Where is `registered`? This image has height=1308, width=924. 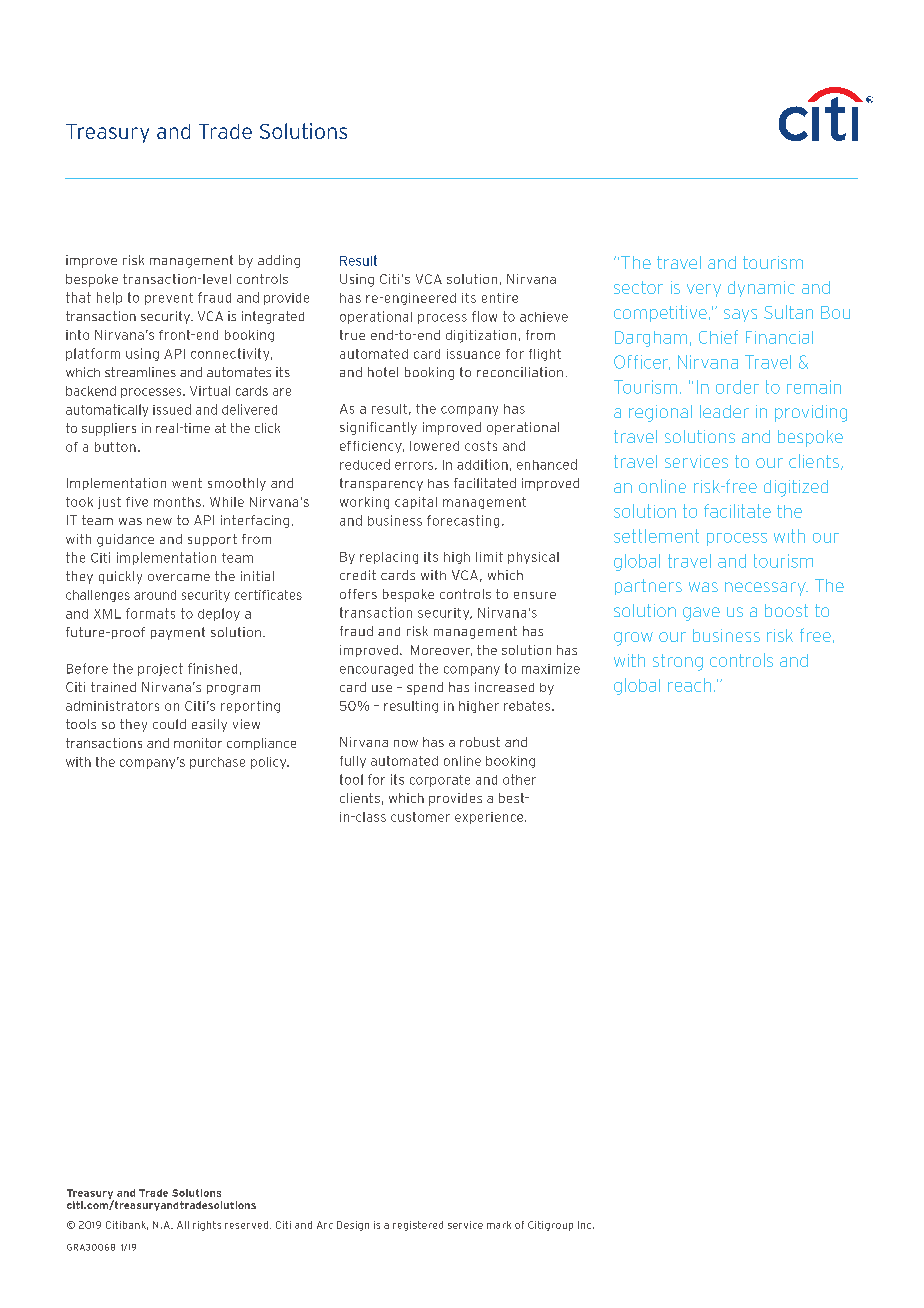 registered is located at coordinates (418, 1226).
